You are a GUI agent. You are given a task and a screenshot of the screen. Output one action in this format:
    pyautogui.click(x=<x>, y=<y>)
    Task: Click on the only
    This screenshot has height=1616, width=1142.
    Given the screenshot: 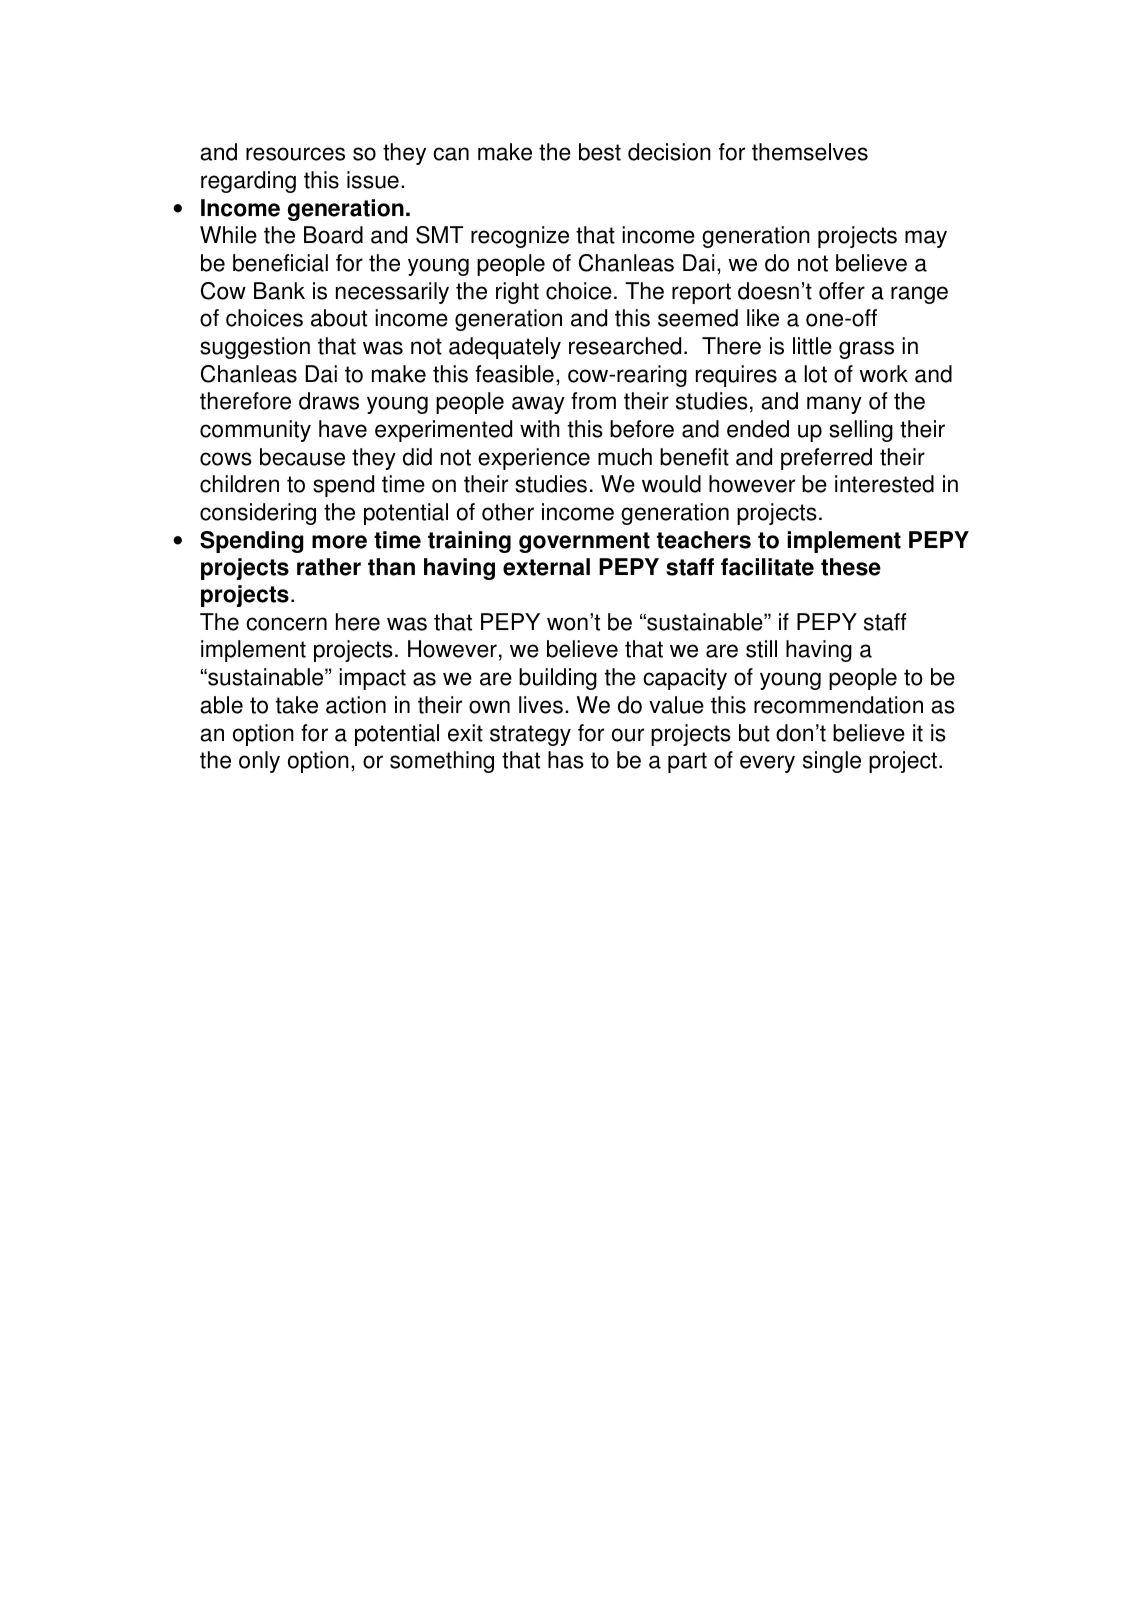 What is the action you would take?
    pyautogui.click(x=259, y=762)
